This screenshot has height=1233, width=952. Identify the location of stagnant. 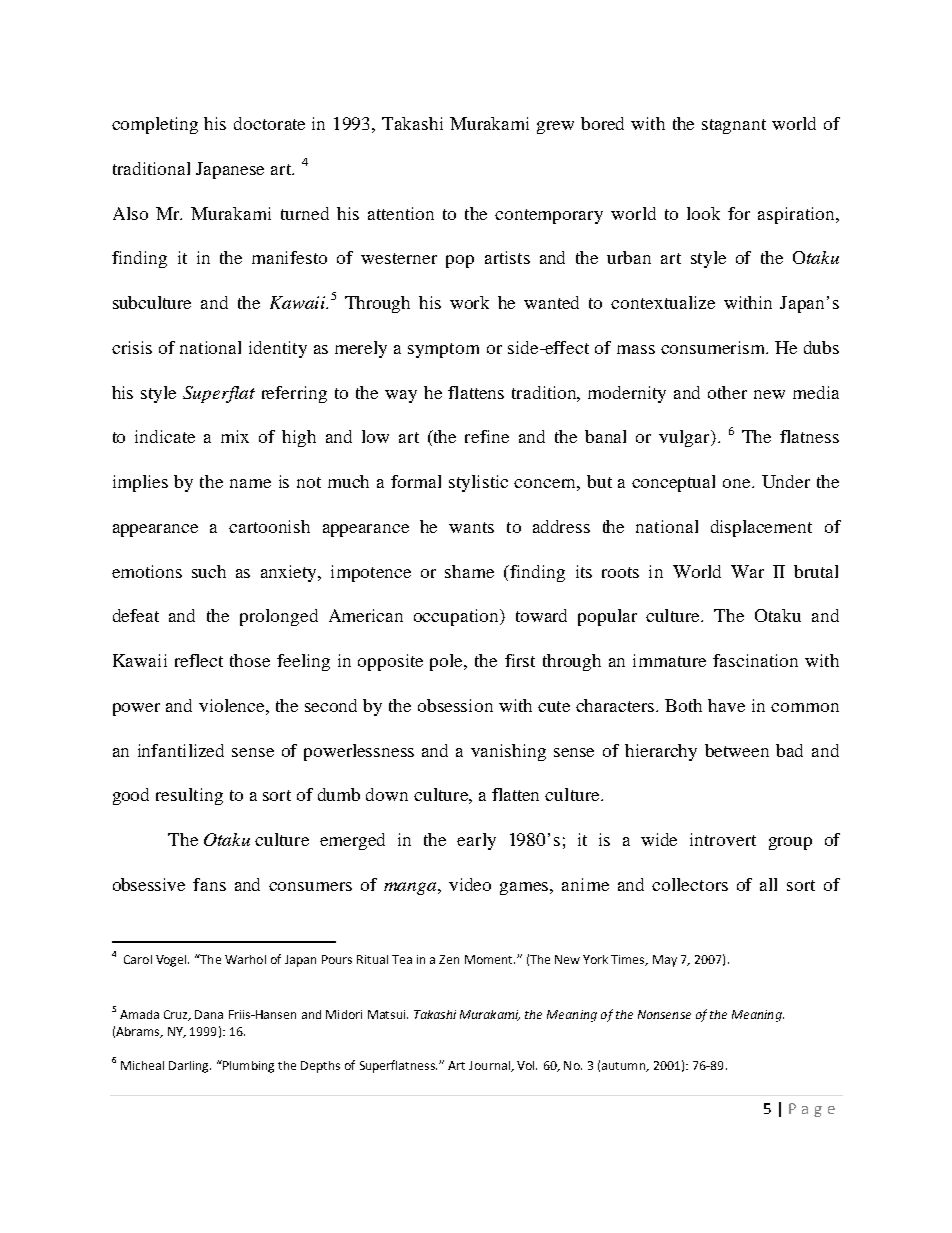
(734, 126).
